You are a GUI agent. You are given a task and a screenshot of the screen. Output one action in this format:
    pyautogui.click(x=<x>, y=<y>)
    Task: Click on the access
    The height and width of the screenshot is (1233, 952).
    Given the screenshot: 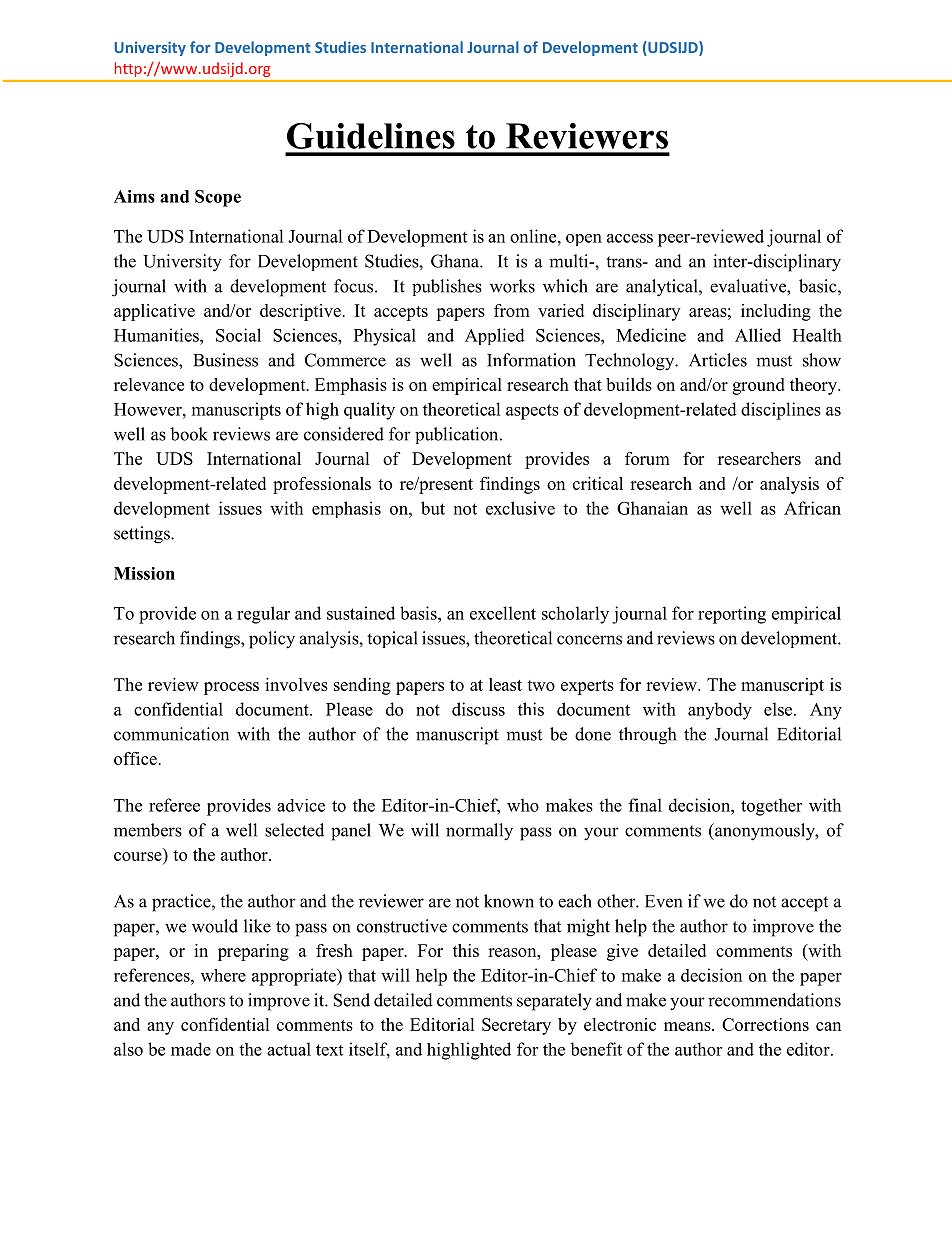 What is the action you would take?
    pyautogui.click(x=630, y=238)
